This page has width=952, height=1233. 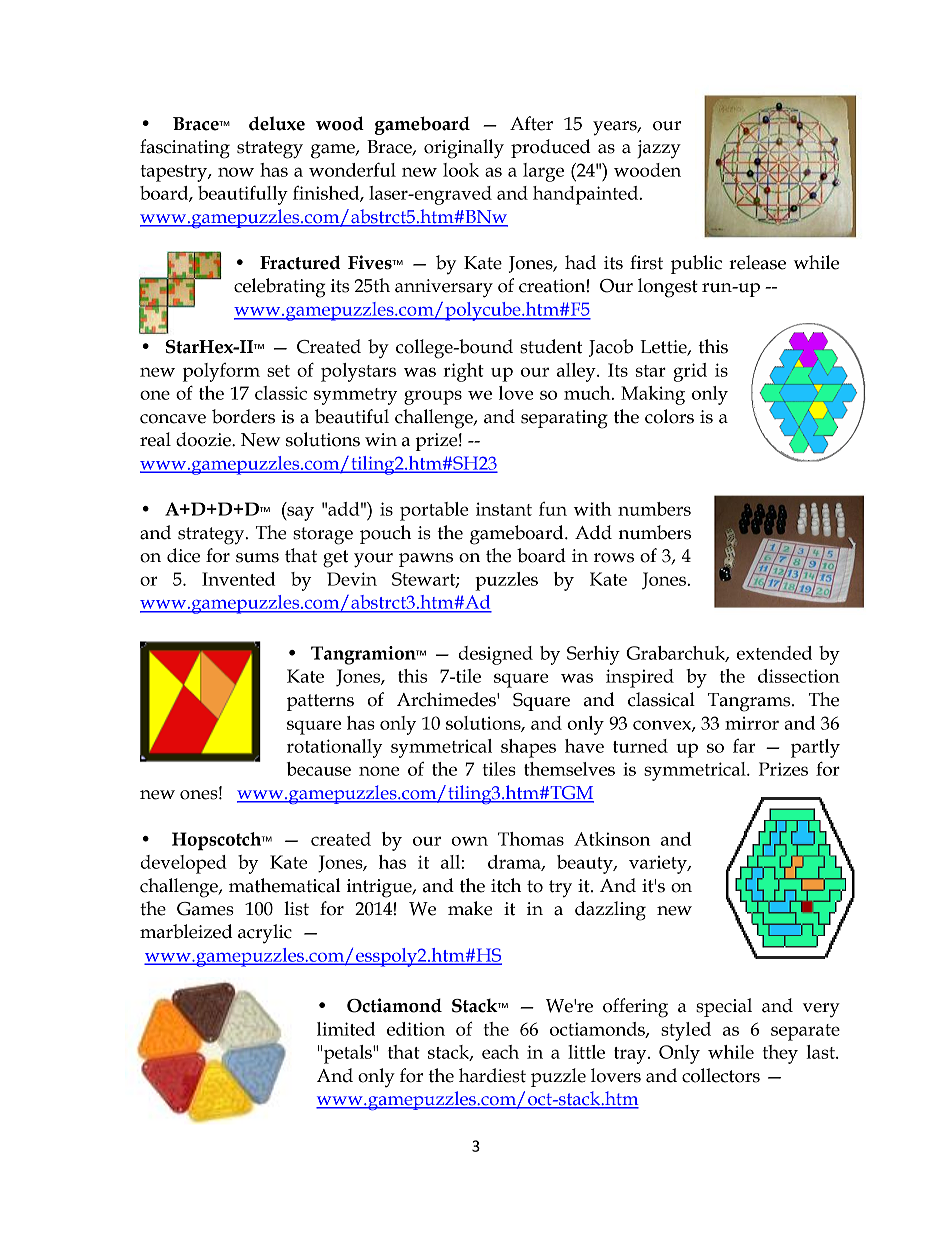 What do you see at coordinates (504, 509) in the page?
I see `instant` at bounding box center [504, 509].
